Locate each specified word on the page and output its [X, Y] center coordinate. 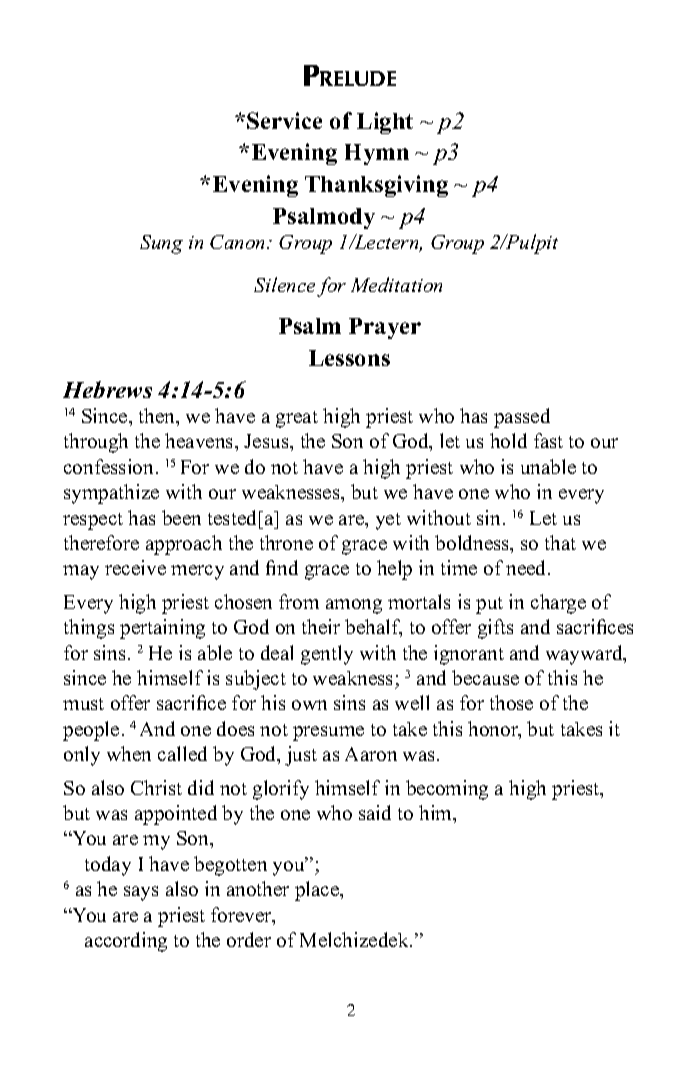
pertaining [162, 629]
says [141, 893]
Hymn [377, 154]
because [485, 677]
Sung [161, 244]
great [297, 419]
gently [327, 655]
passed [522, 418]
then [158, 417]
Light [385, 123]
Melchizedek [355, 939]
